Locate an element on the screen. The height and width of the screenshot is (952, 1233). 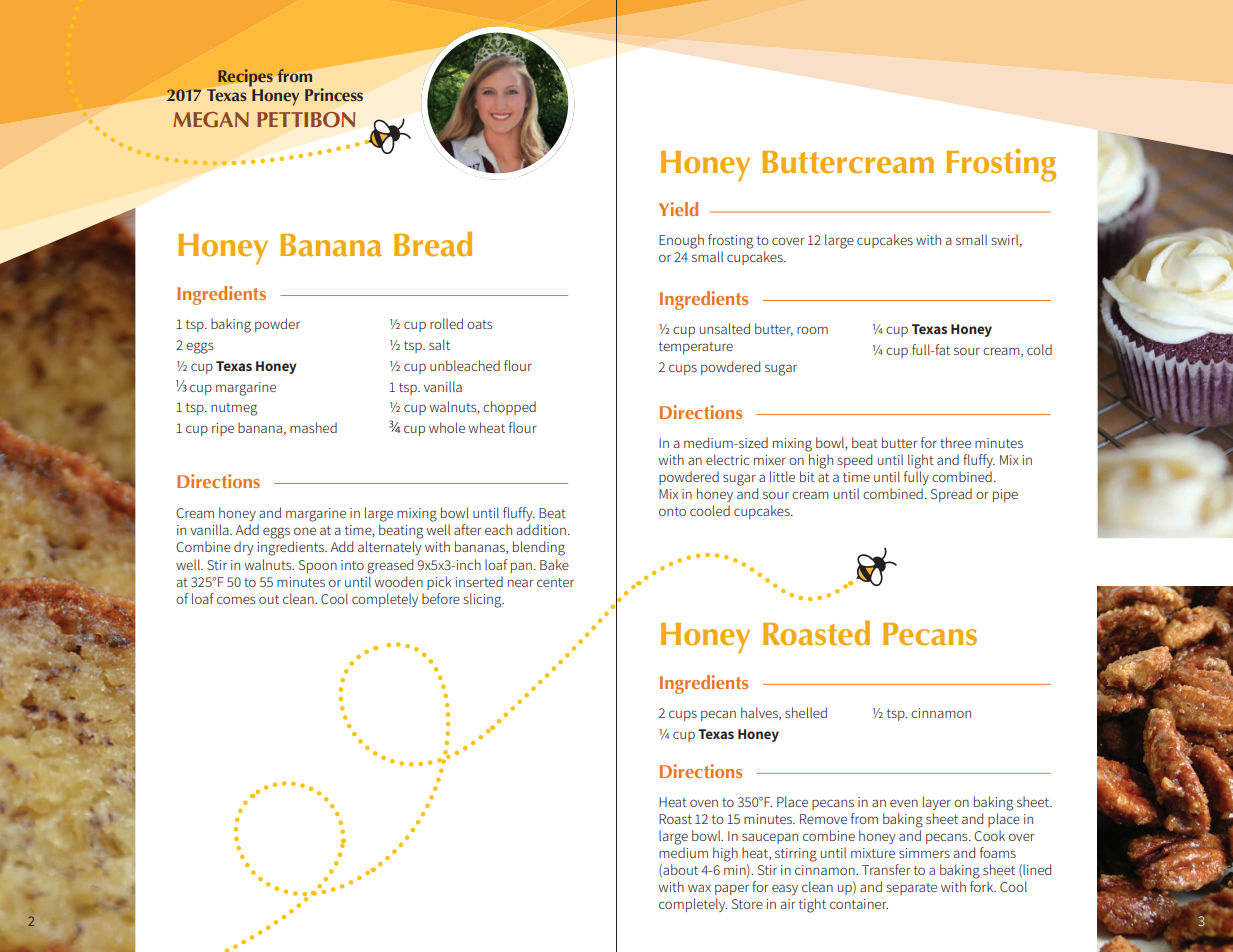
Princess is located at coordinates (334, 94).
